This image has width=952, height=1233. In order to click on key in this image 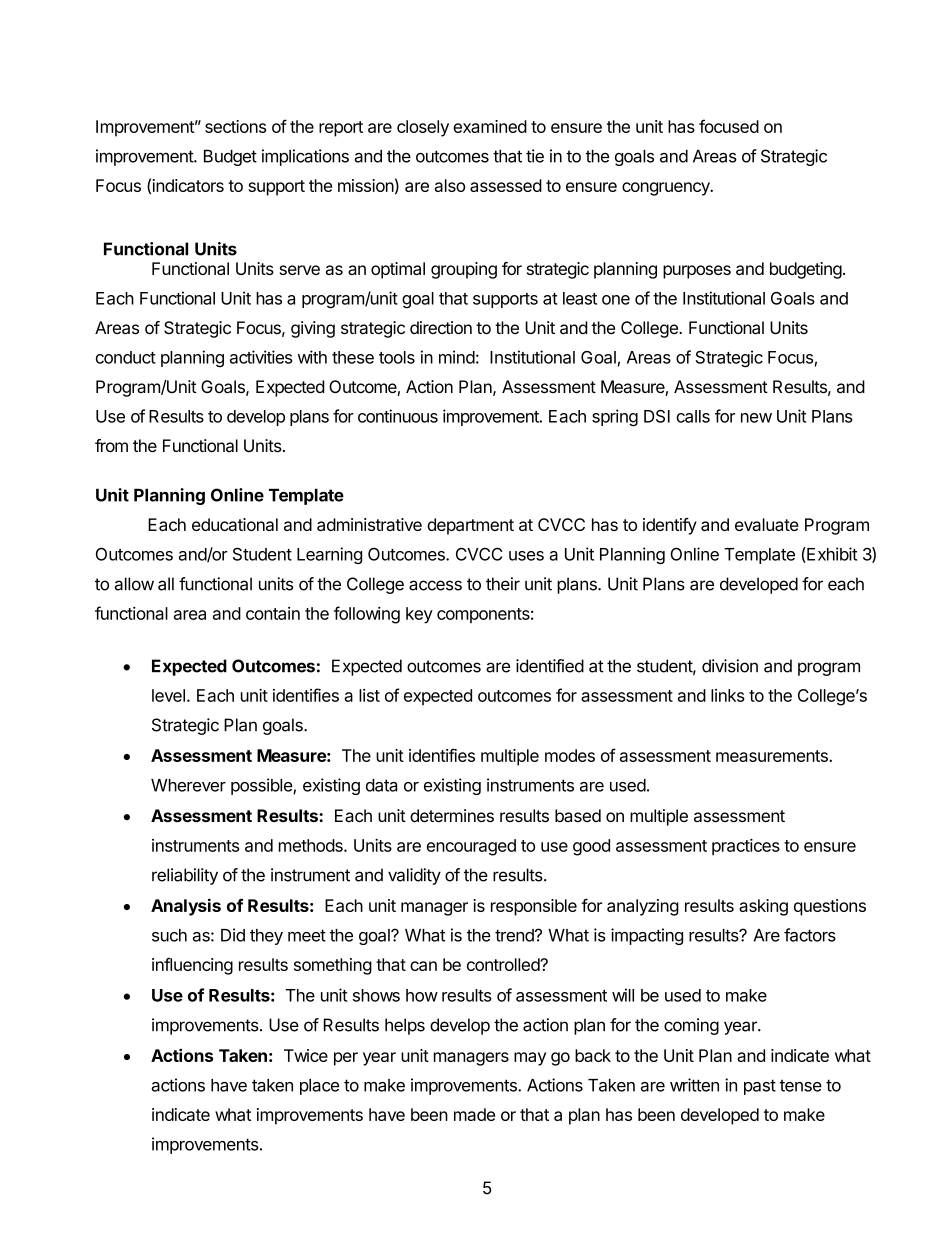, I will do `click(419, 615)`.
